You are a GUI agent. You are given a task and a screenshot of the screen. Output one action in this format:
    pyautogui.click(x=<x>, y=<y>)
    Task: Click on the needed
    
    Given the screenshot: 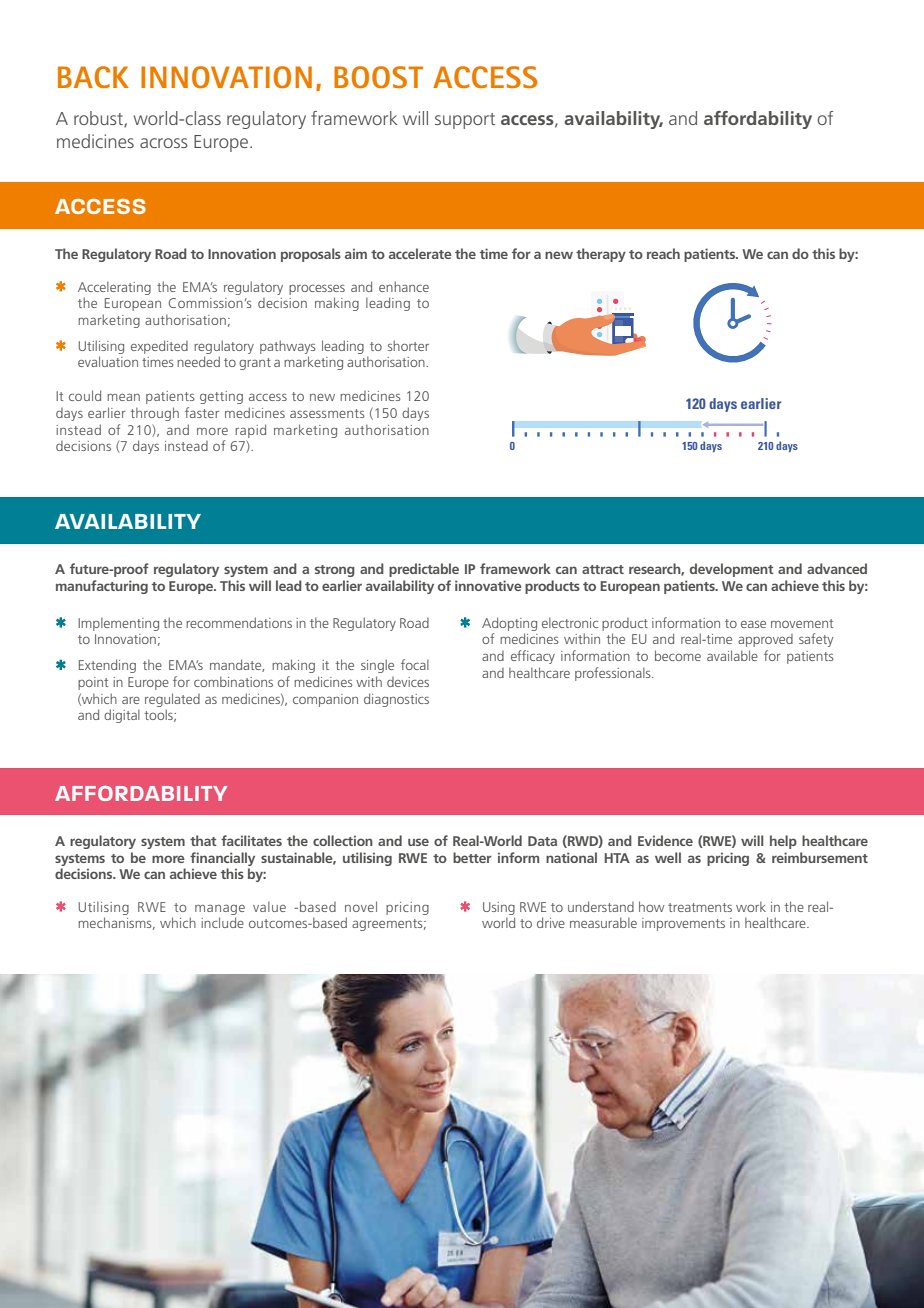 What is the action you would take?
    pyautogui.click(x=198, y=361)
